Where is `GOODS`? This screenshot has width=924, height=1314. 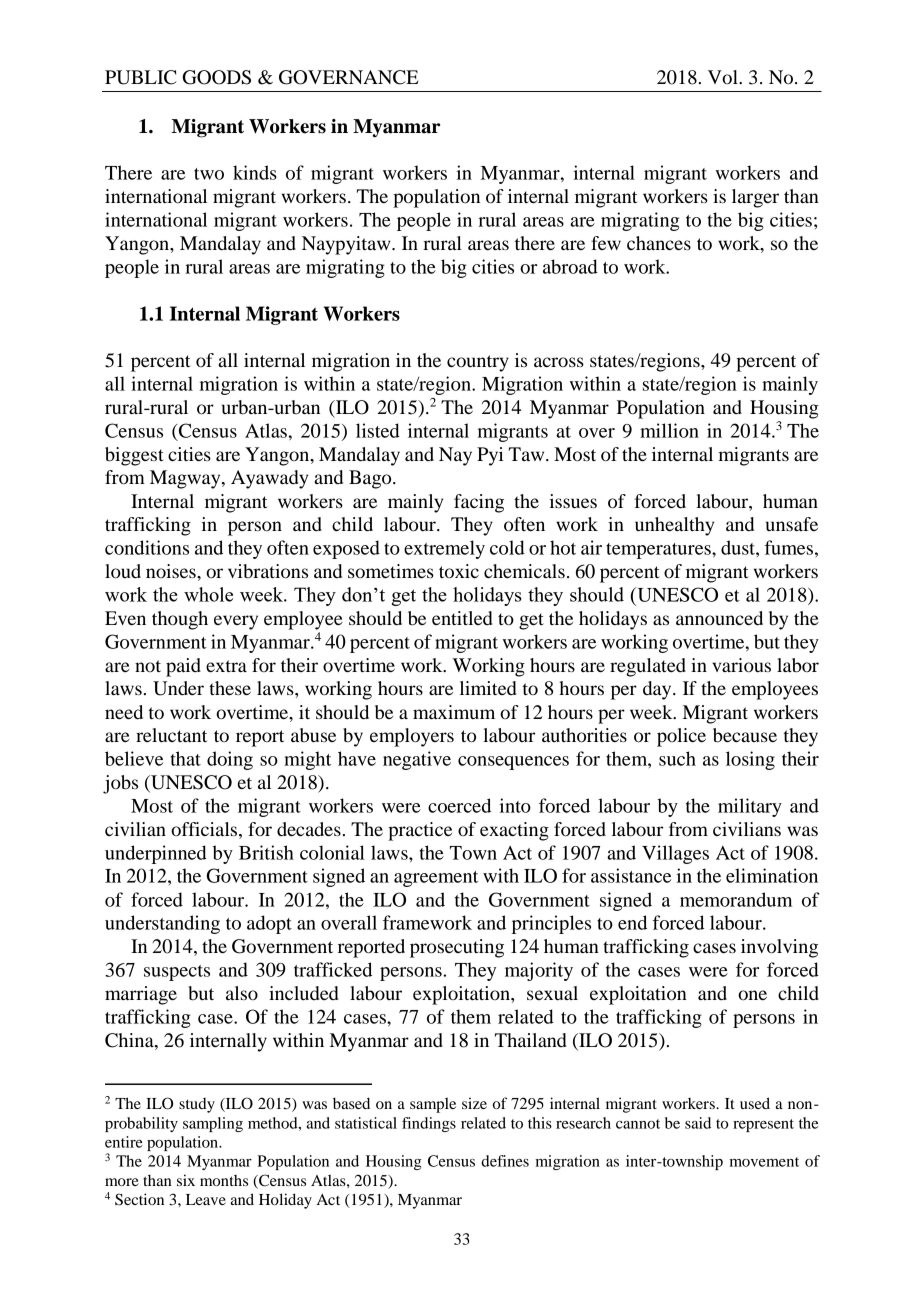 GOODS is located at coordinates (217, 77).
